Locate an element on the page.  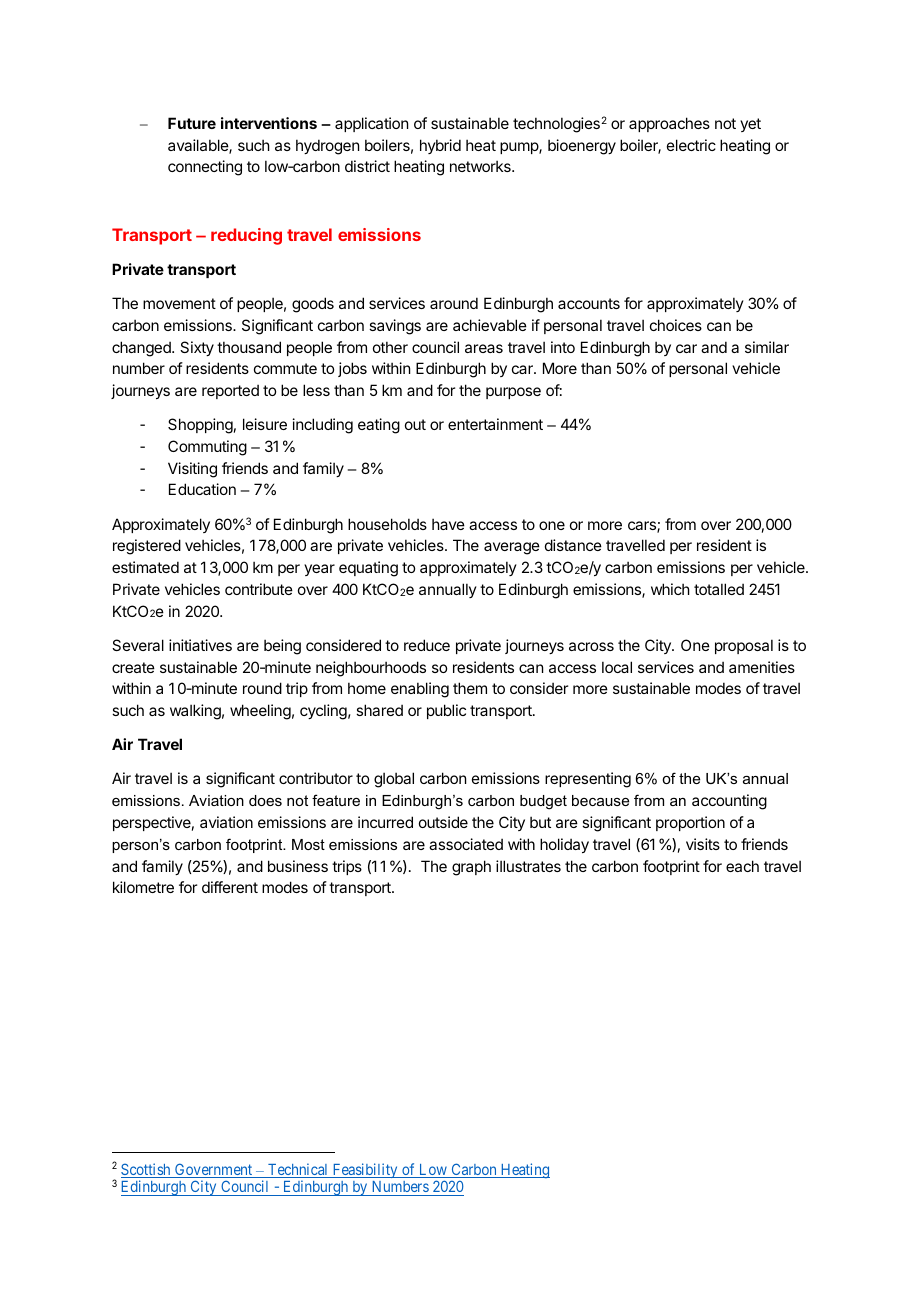
reduce is located at coordinates (427, 645).
